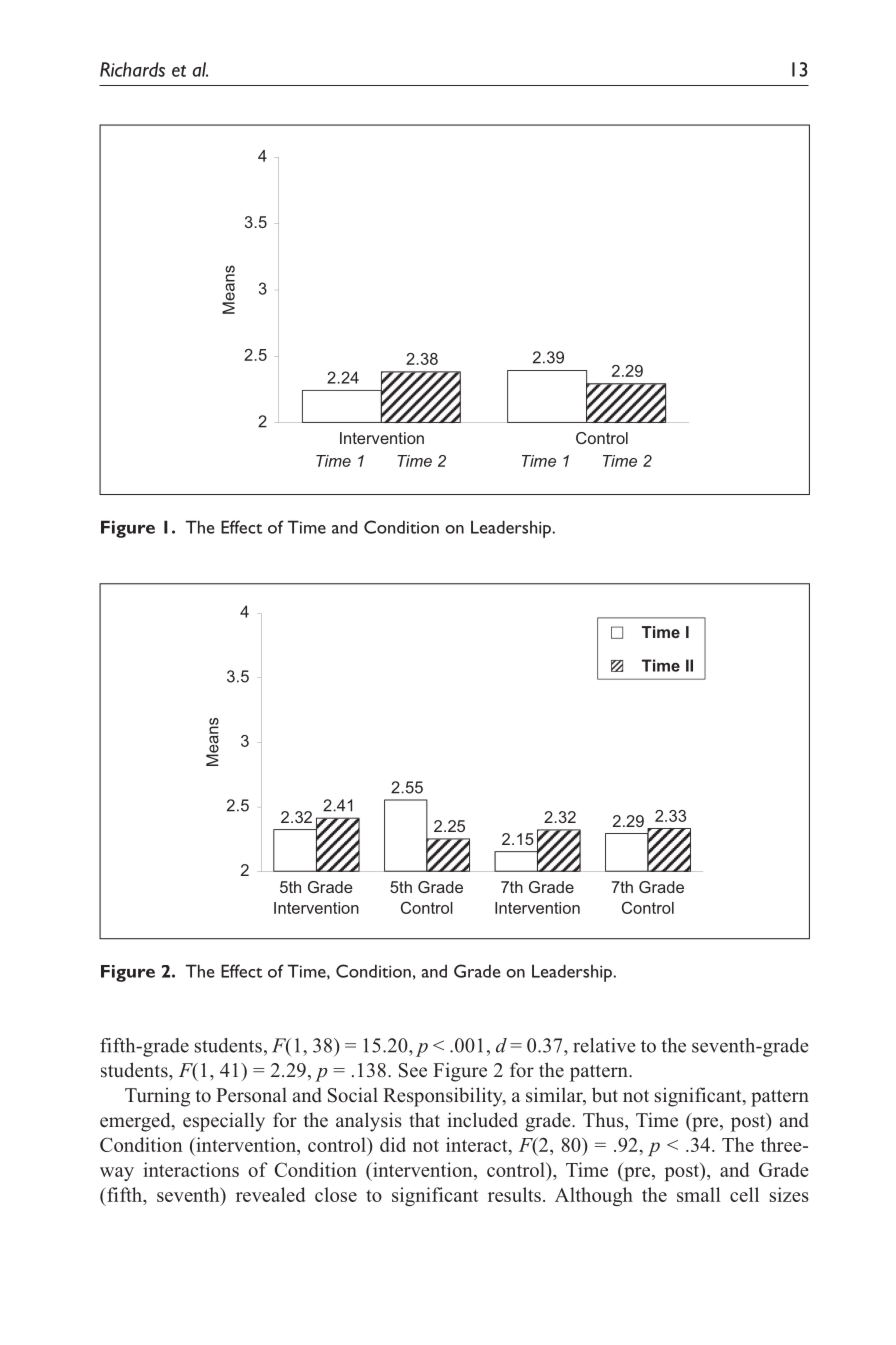  I want to click on especially, so click(224, 1122).
